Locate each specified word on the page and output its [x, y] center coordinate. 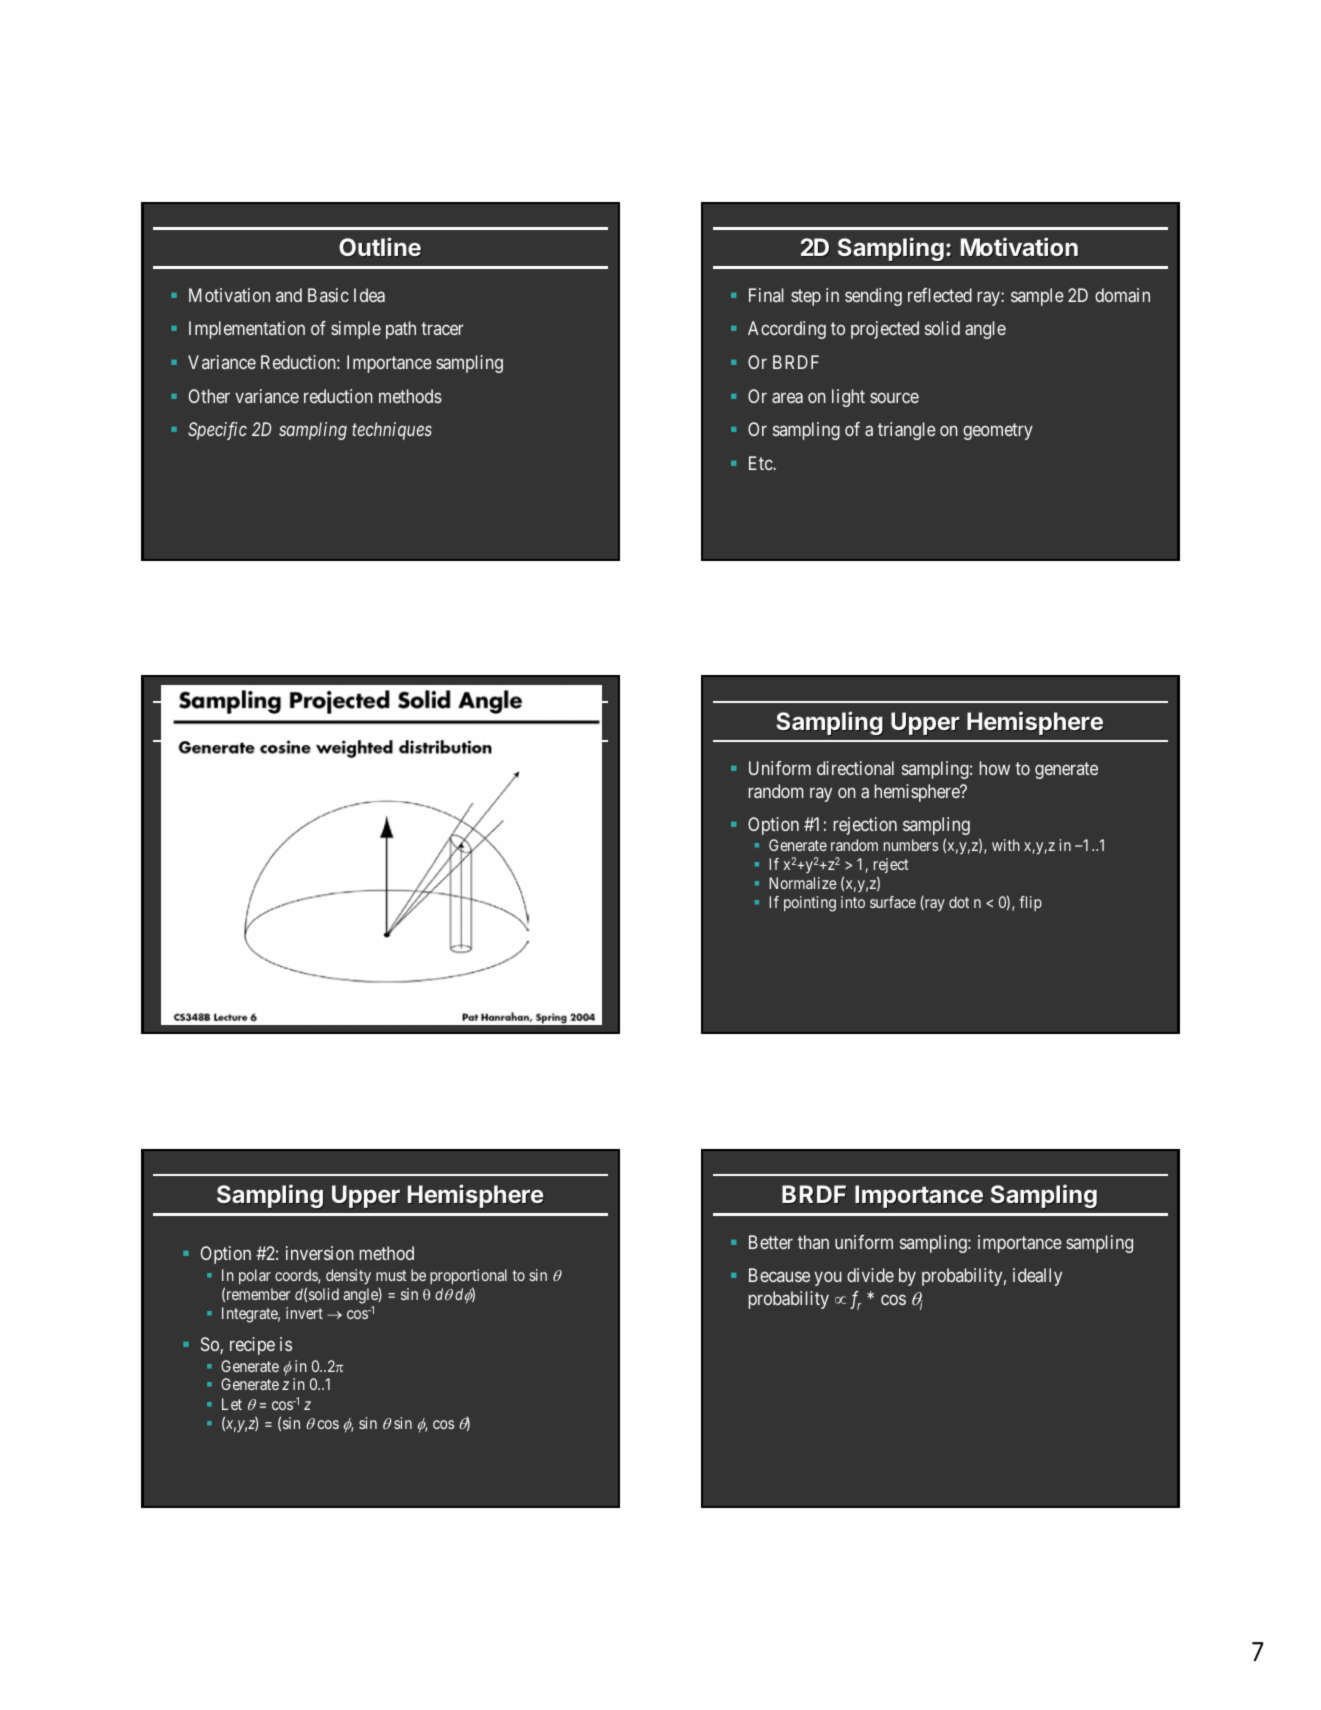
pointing [810, 904]
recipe [252, 1346]
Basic [328, 295]
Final [766, 295]
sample [1037, 297]
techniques [392, 431]
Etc [761, 463]
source [894, 397]
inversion [320, 1253]
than [813, 1242]
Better [771, 1242]
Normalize [803, 883]
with [1006, 845]
